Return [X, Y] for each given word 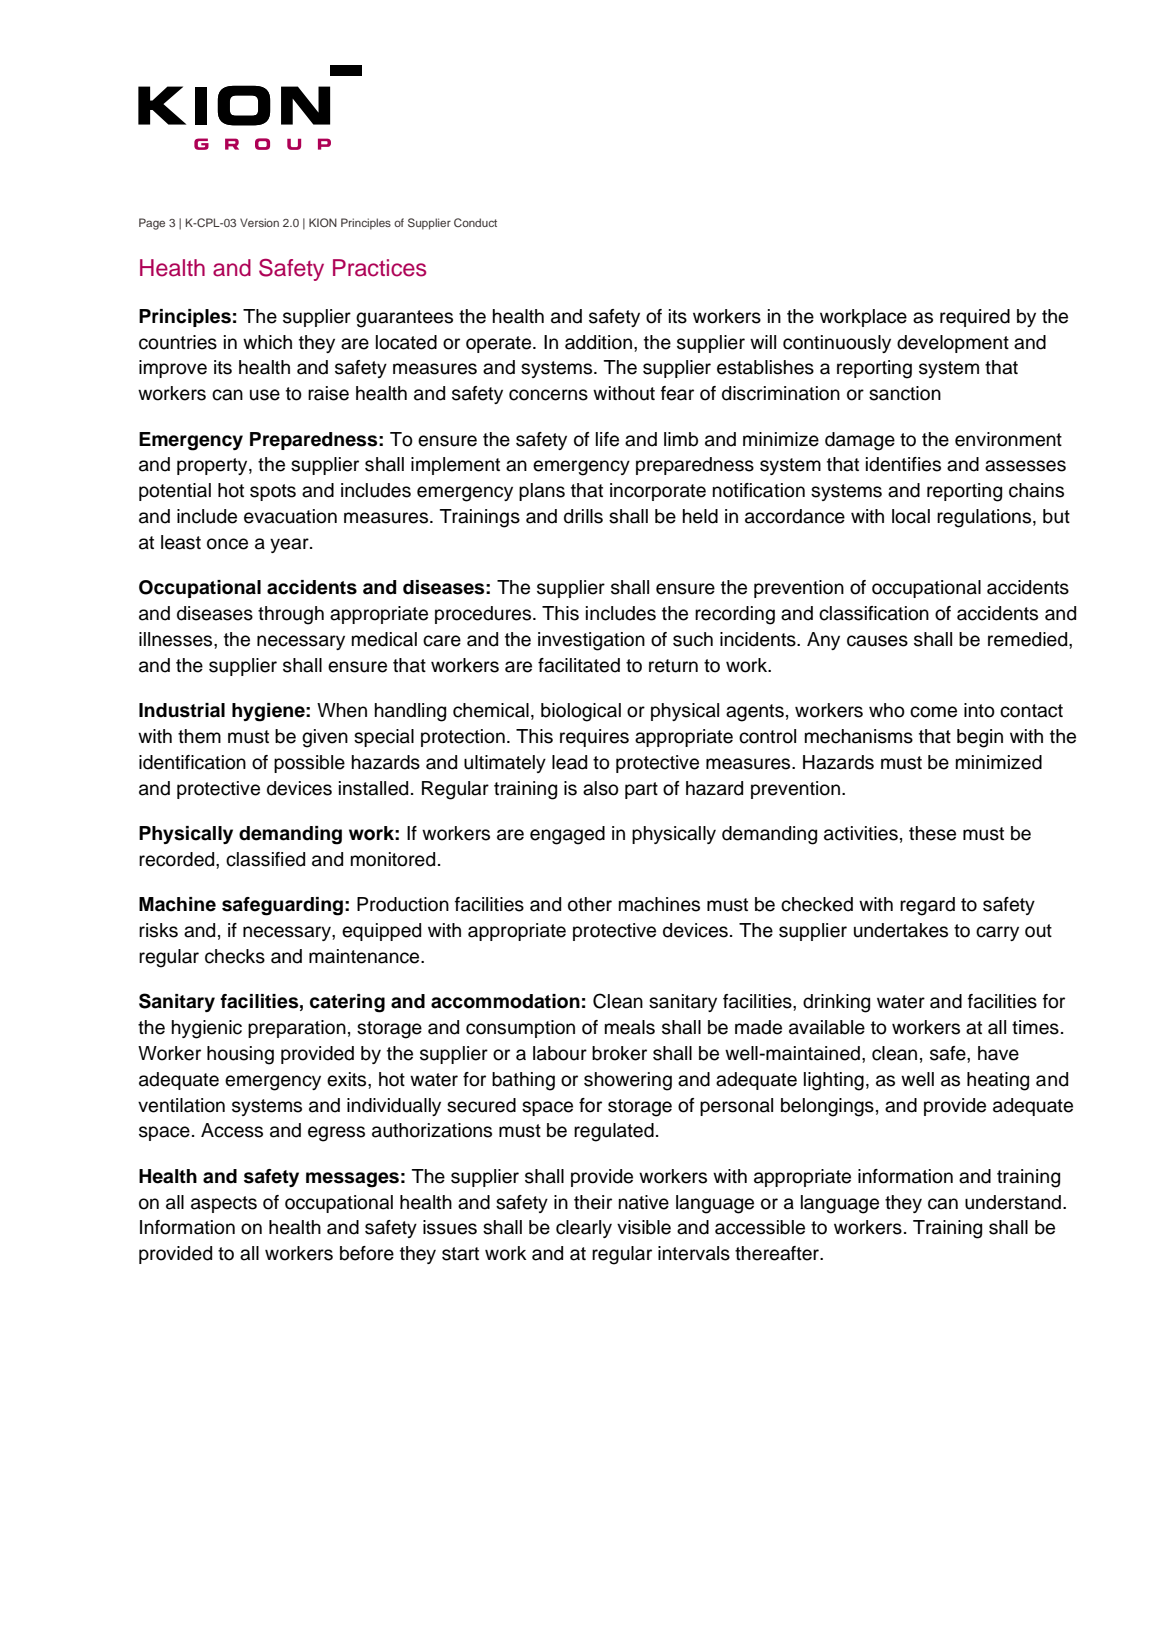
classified [265, 859]
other [590, 904]
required [975, 318]
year [290, 545]
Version [259, 222]
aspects [224, 1204]
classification [874, 613]
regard [927, 906]
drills [583, 516]
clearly [584, 1229]
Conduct [475, 222]
